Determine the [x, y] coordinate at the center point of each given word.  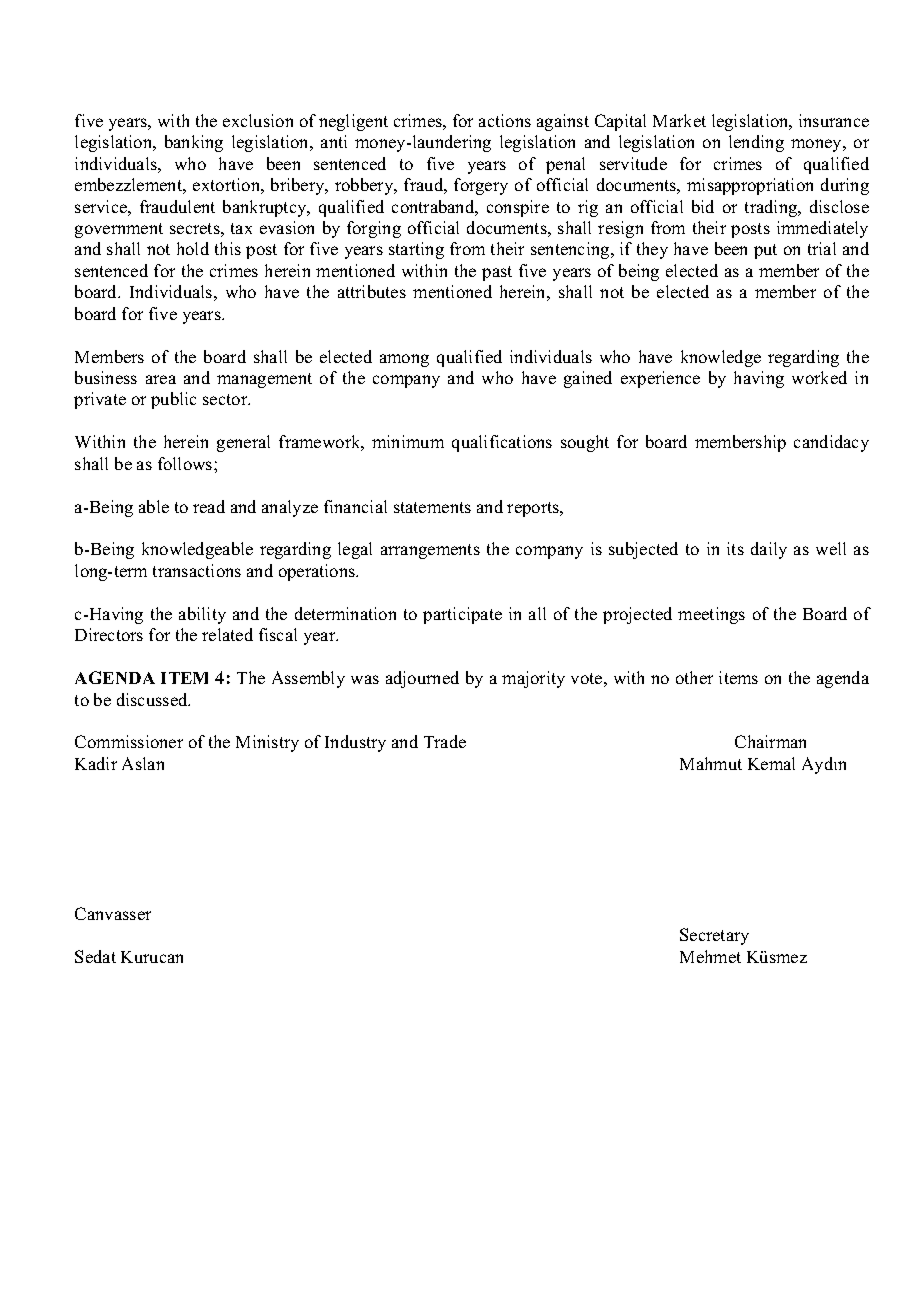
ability [202, 615]
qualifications [502, 443]
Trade [445, 741]
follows [186, 463]
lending [756, 143]
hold [193, 248]
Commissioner [129, 741]
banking [194, 143]
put [765, 251]
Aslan [143, 763]
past [497, 273]
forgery [481, 186]
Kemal [771, 763]
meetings [711, 615]
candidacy [831, 443]
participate [462, 615]
